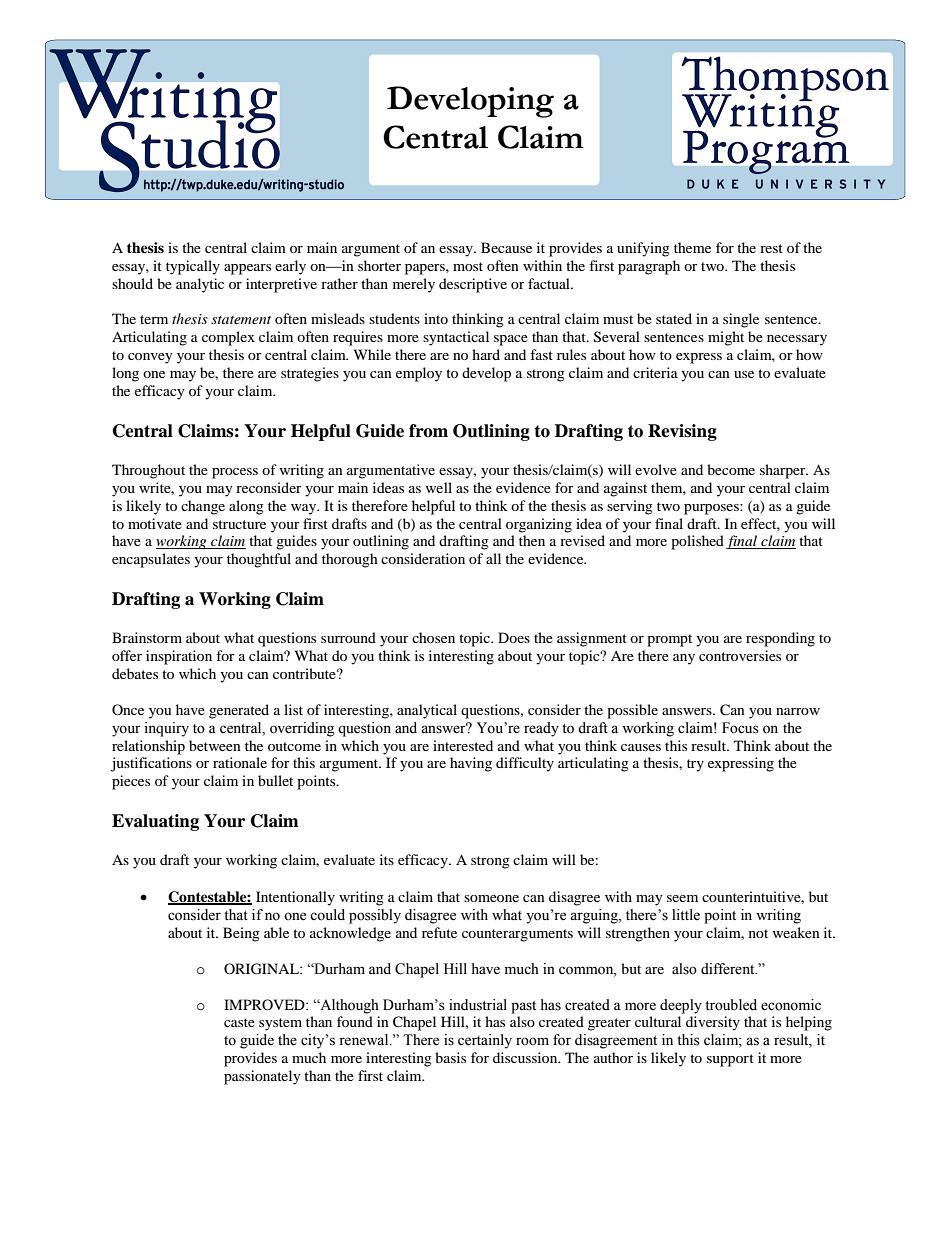  Describe the element at coordinates (740, 655) in the screenshot. I see `controversies` at that location.
